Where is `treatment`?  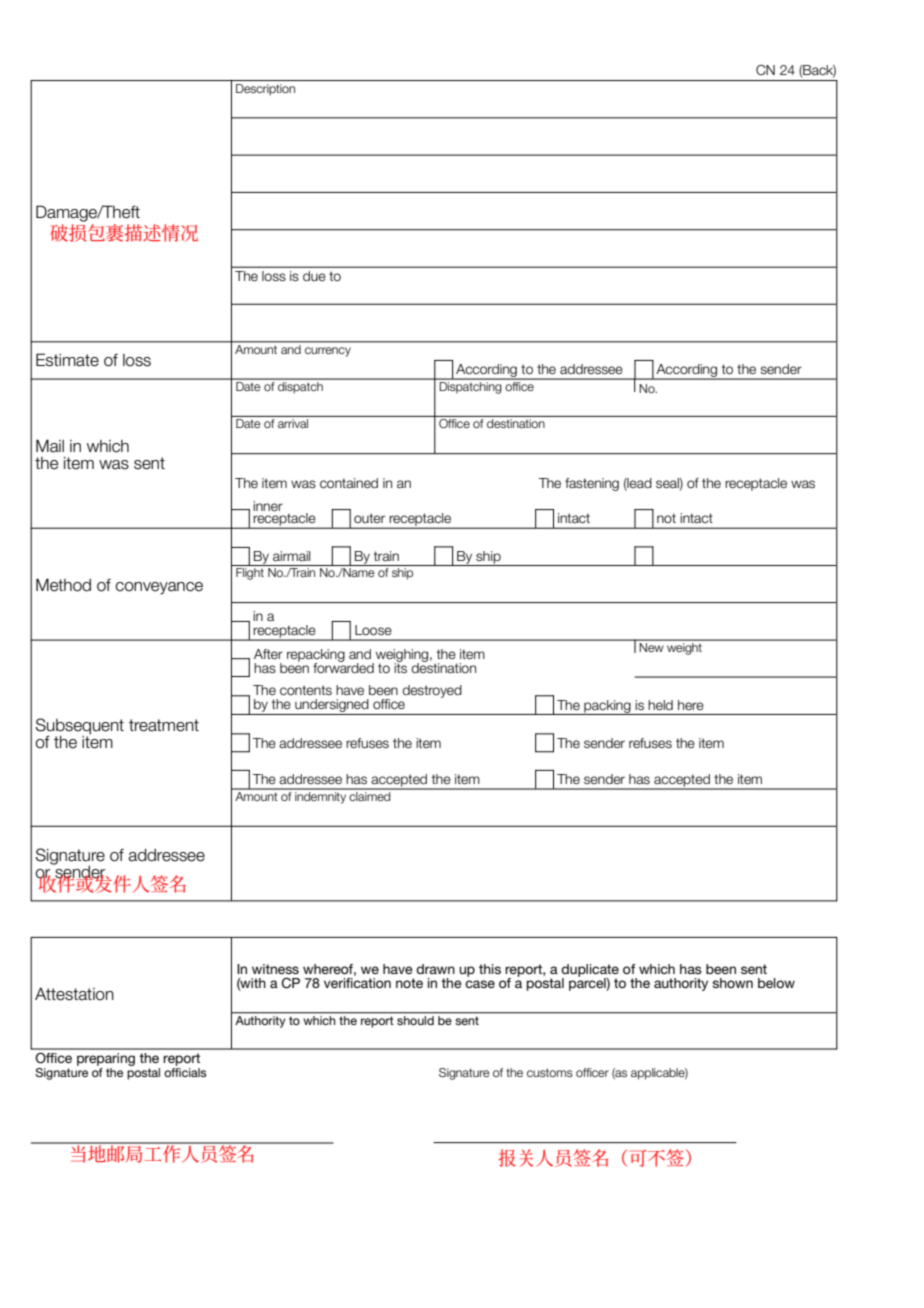
treatment is located at coordinates (164, 725).
